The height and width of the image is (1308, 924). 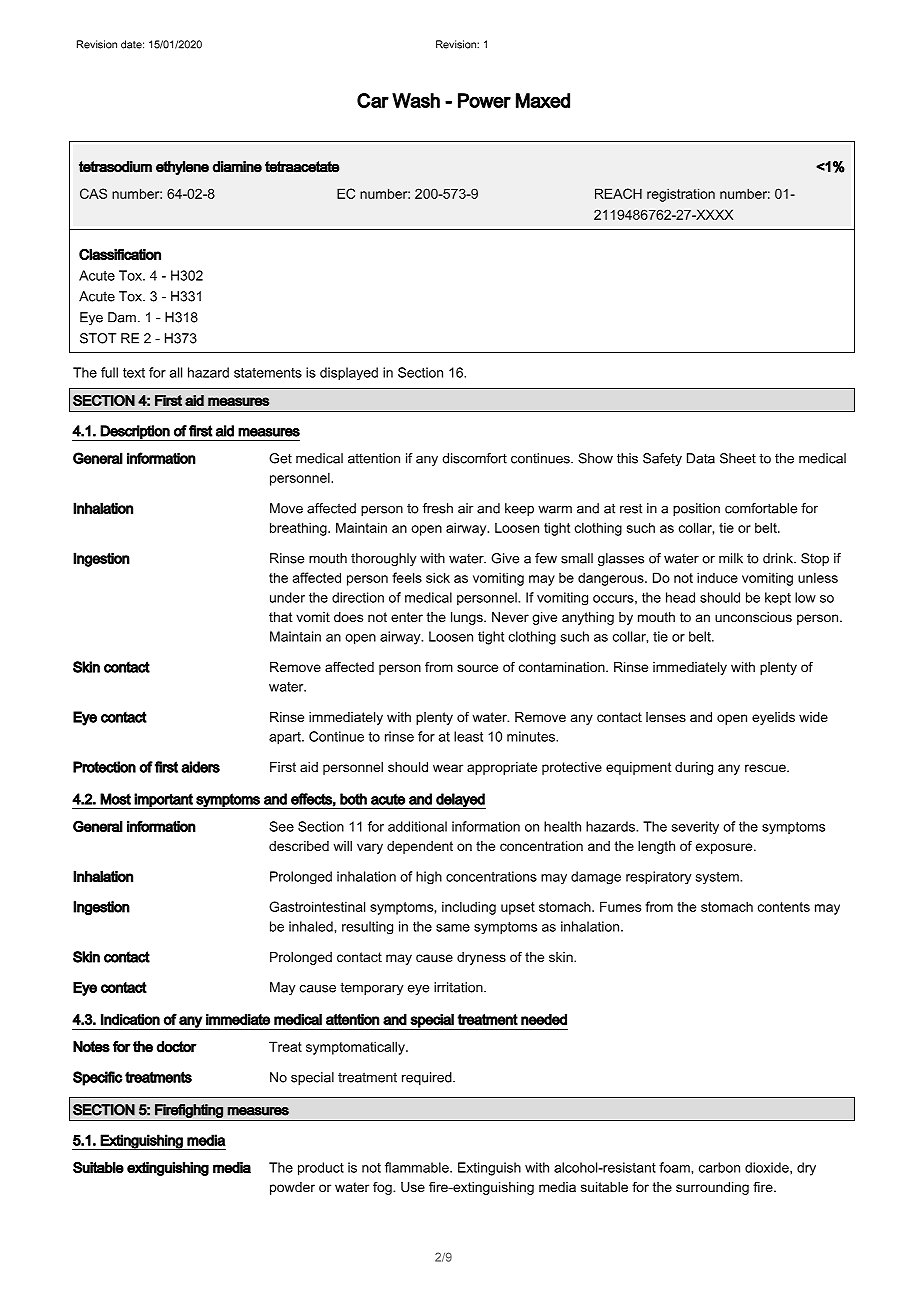 I want to click on discomfort, so click(x=474, y=458).
